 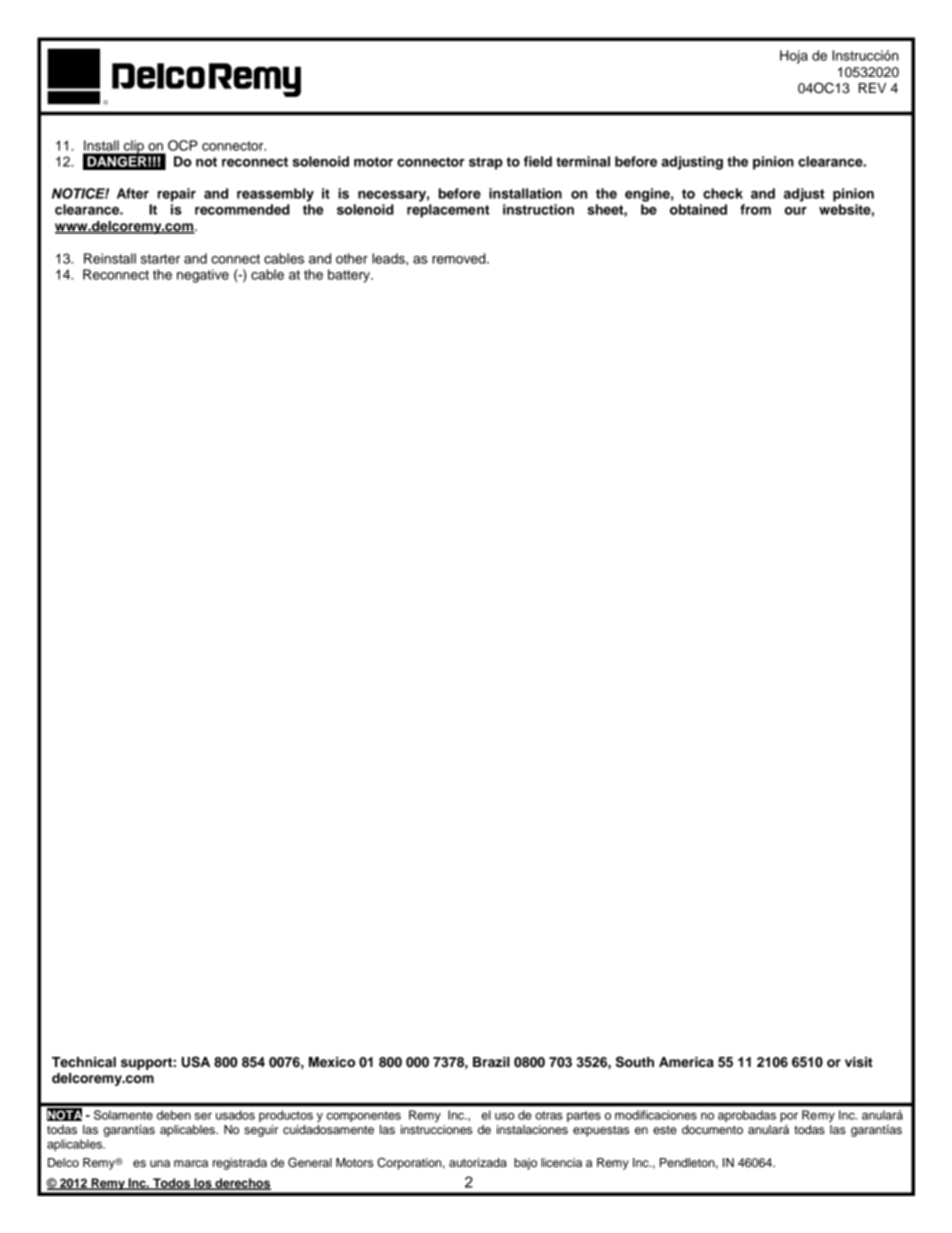 I want to click on una, so click(x=160, y=1163).
